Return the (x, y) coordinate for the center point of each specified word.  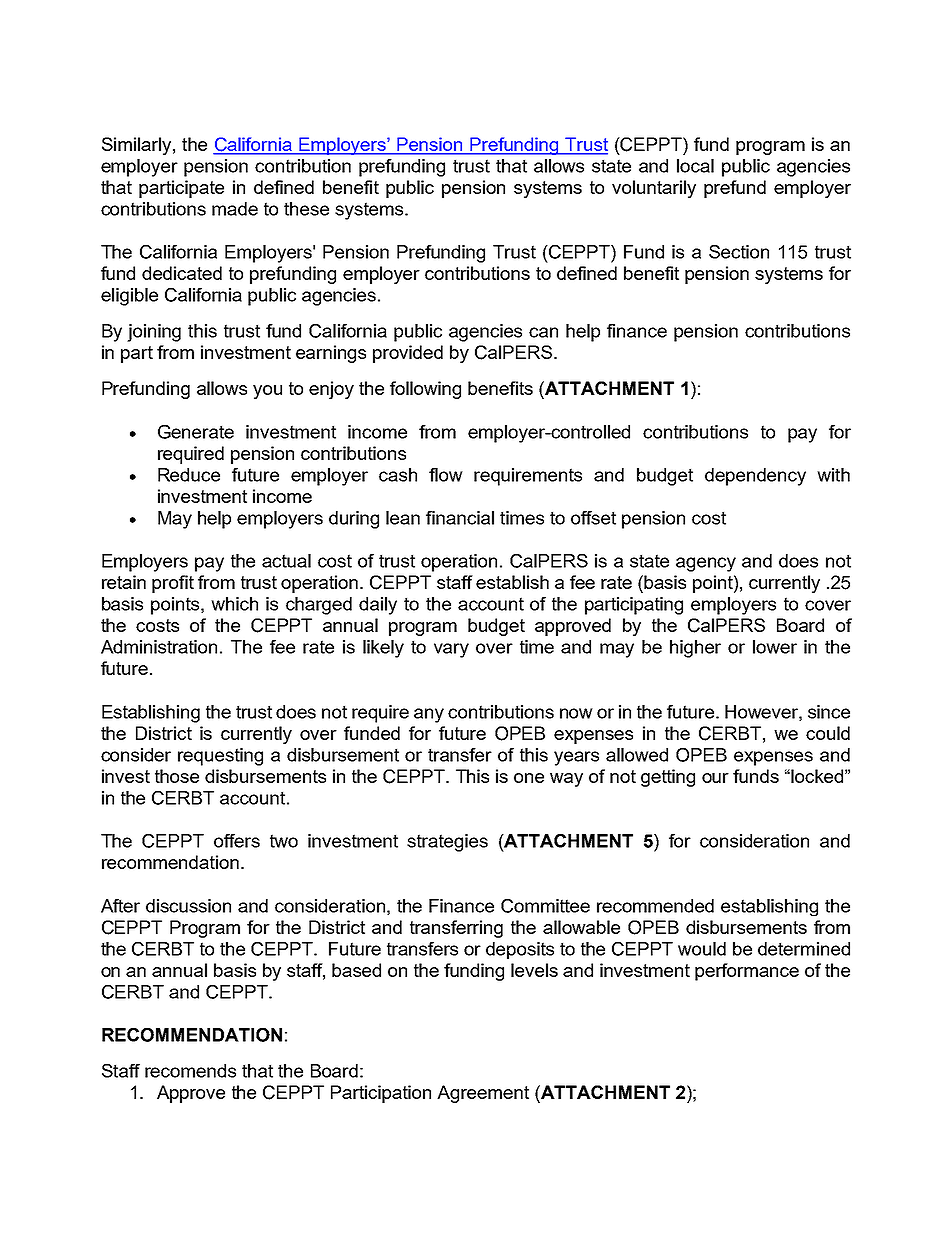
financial (460, 518)
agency (706, 564)
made (235, 209)
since (829, 712)
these (306, 209)
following (425, 390)
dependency (755, 477)
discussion (188, 906)
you (267, 392)
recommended (655, 906)
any (429, 715)
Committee (545, 906)
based (356, 970)
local (695, 166)
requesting (220, 757)
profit (173, 584)
